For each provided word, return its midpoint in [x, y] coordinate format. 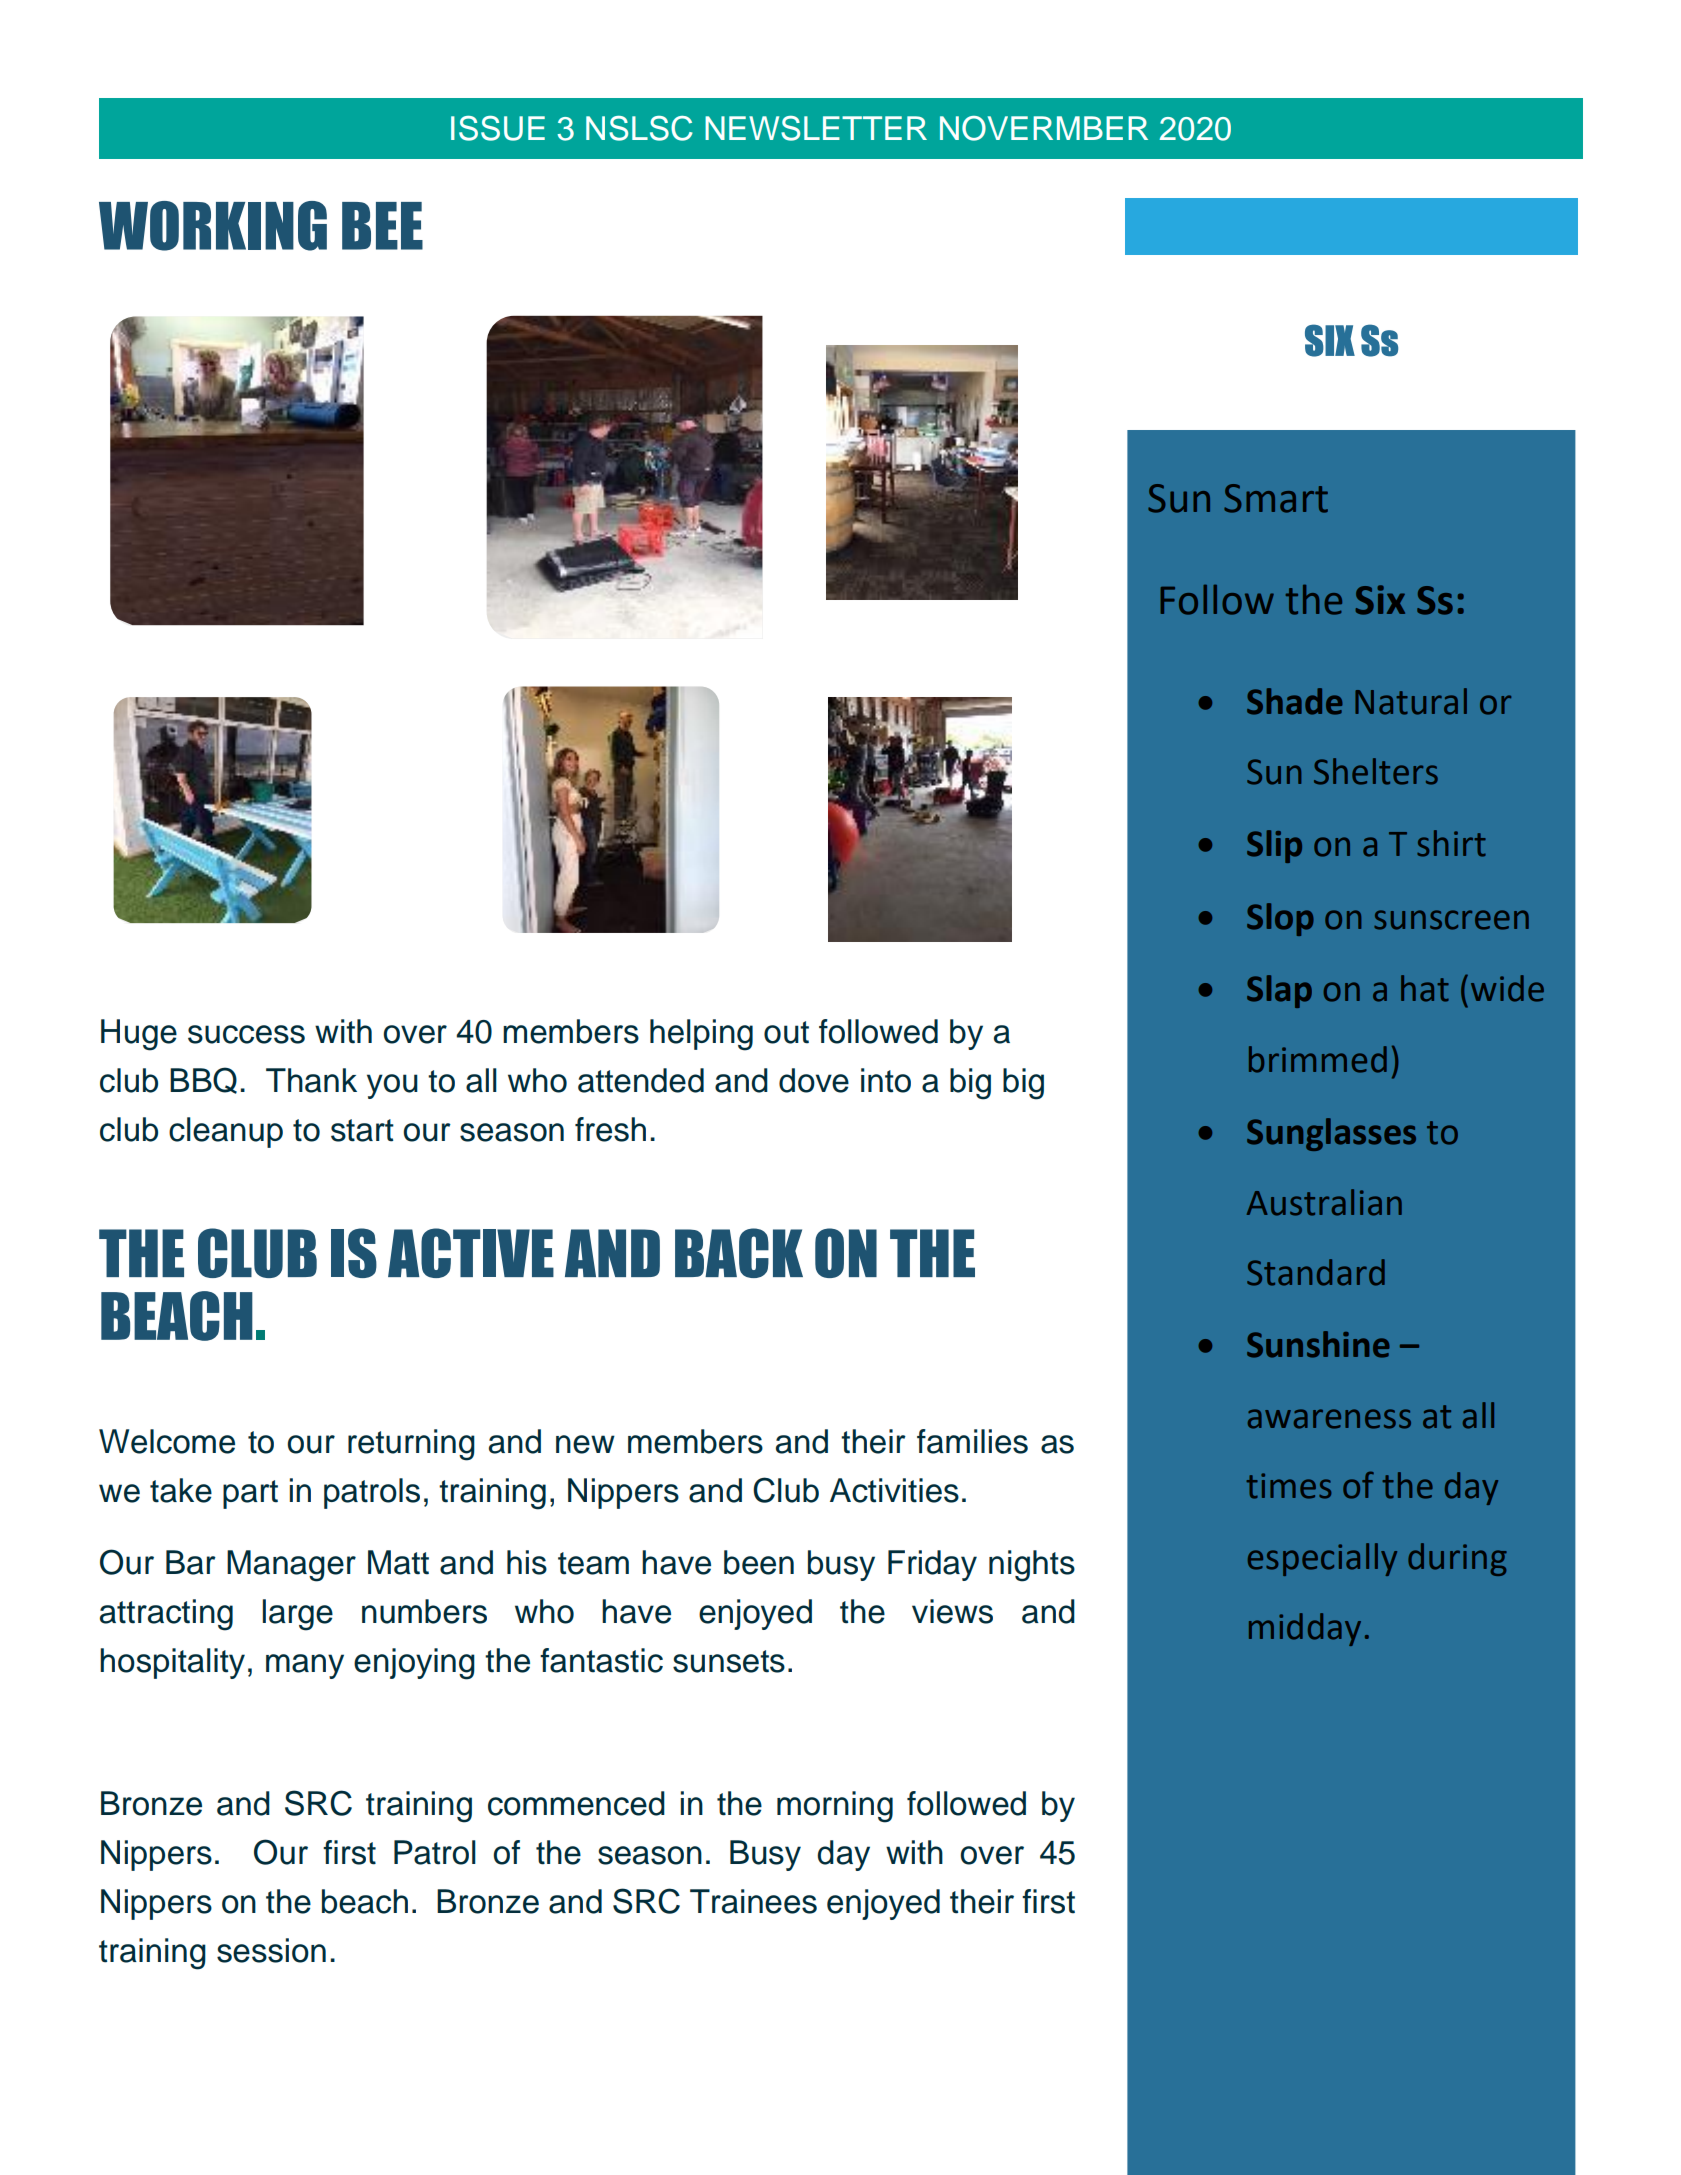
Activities [894, 1490]
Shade [1294, 701]
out [786, 1032]
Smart [1276, 498]
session [271, 1950]
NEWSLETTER [816, 128]
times [1288, 1486]
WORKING [213, 226]
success [246, 1034]
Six [1380, 600]
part [250, 1494]
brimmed [1318, 1059]
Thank [311, 1080]
